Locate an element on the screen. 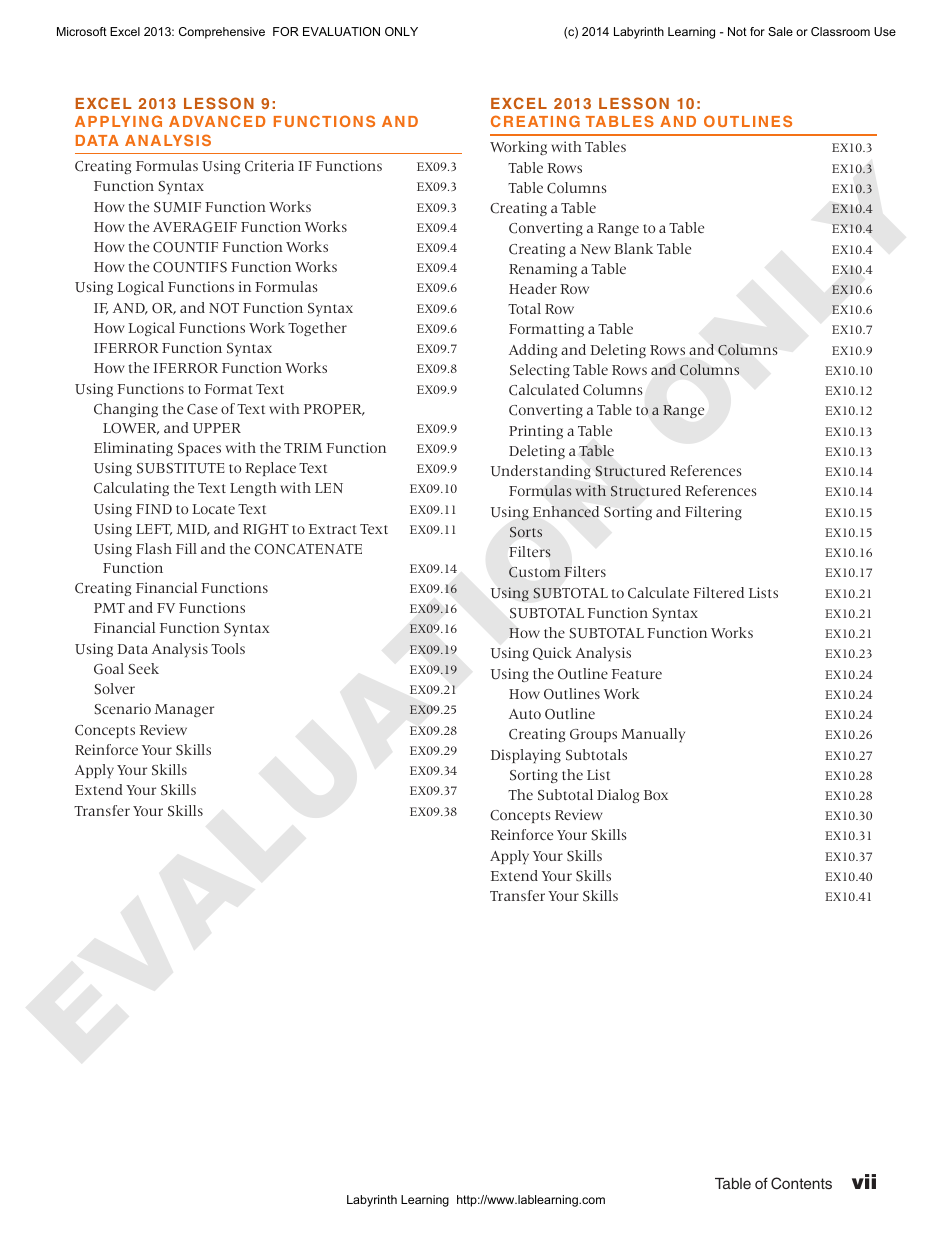 This screenshot has width=952, height=1233. Manager is located at coordinates (184, 710).
